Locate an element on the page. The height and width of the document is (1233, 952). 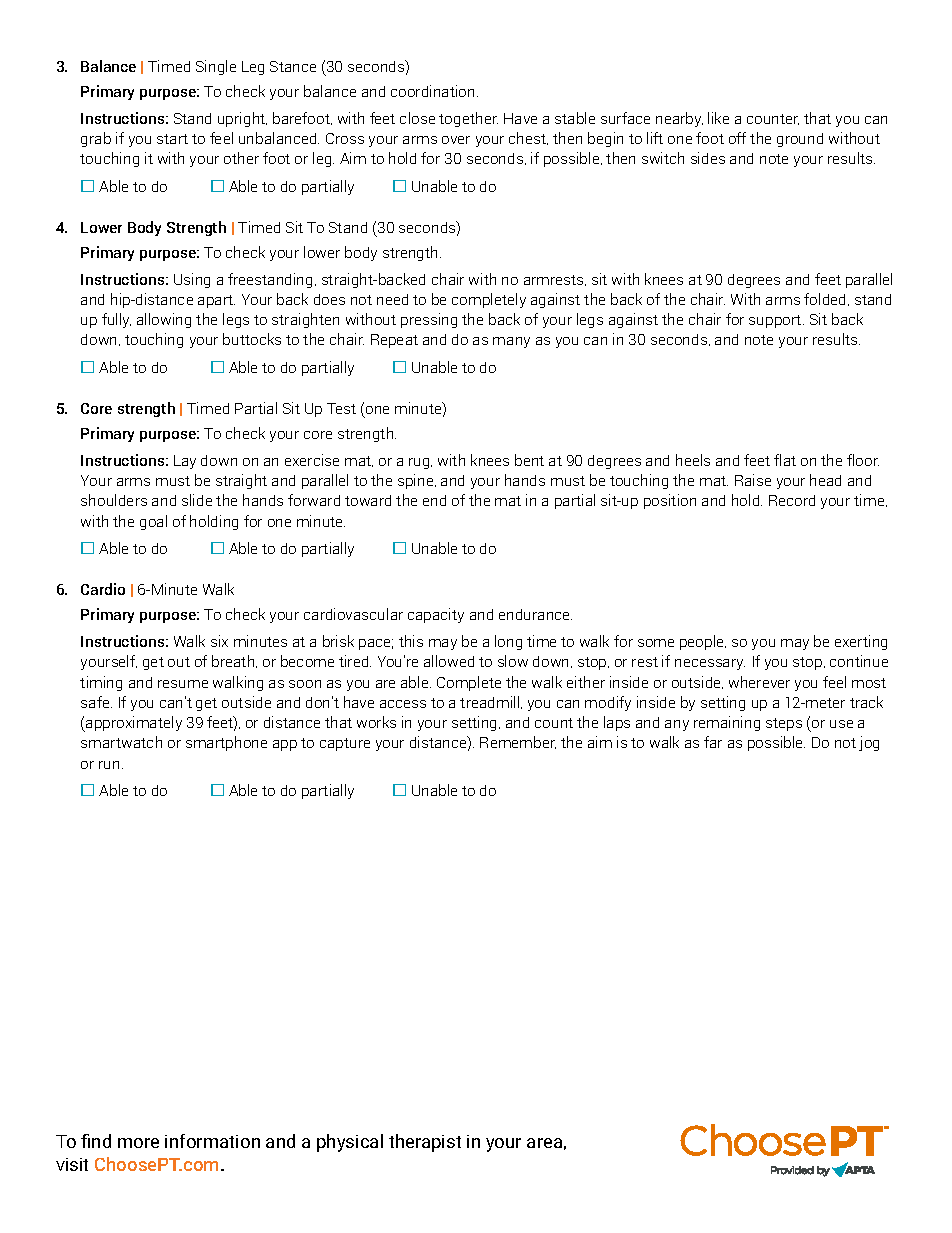
therapist is located at coordinates (425, 1143).
